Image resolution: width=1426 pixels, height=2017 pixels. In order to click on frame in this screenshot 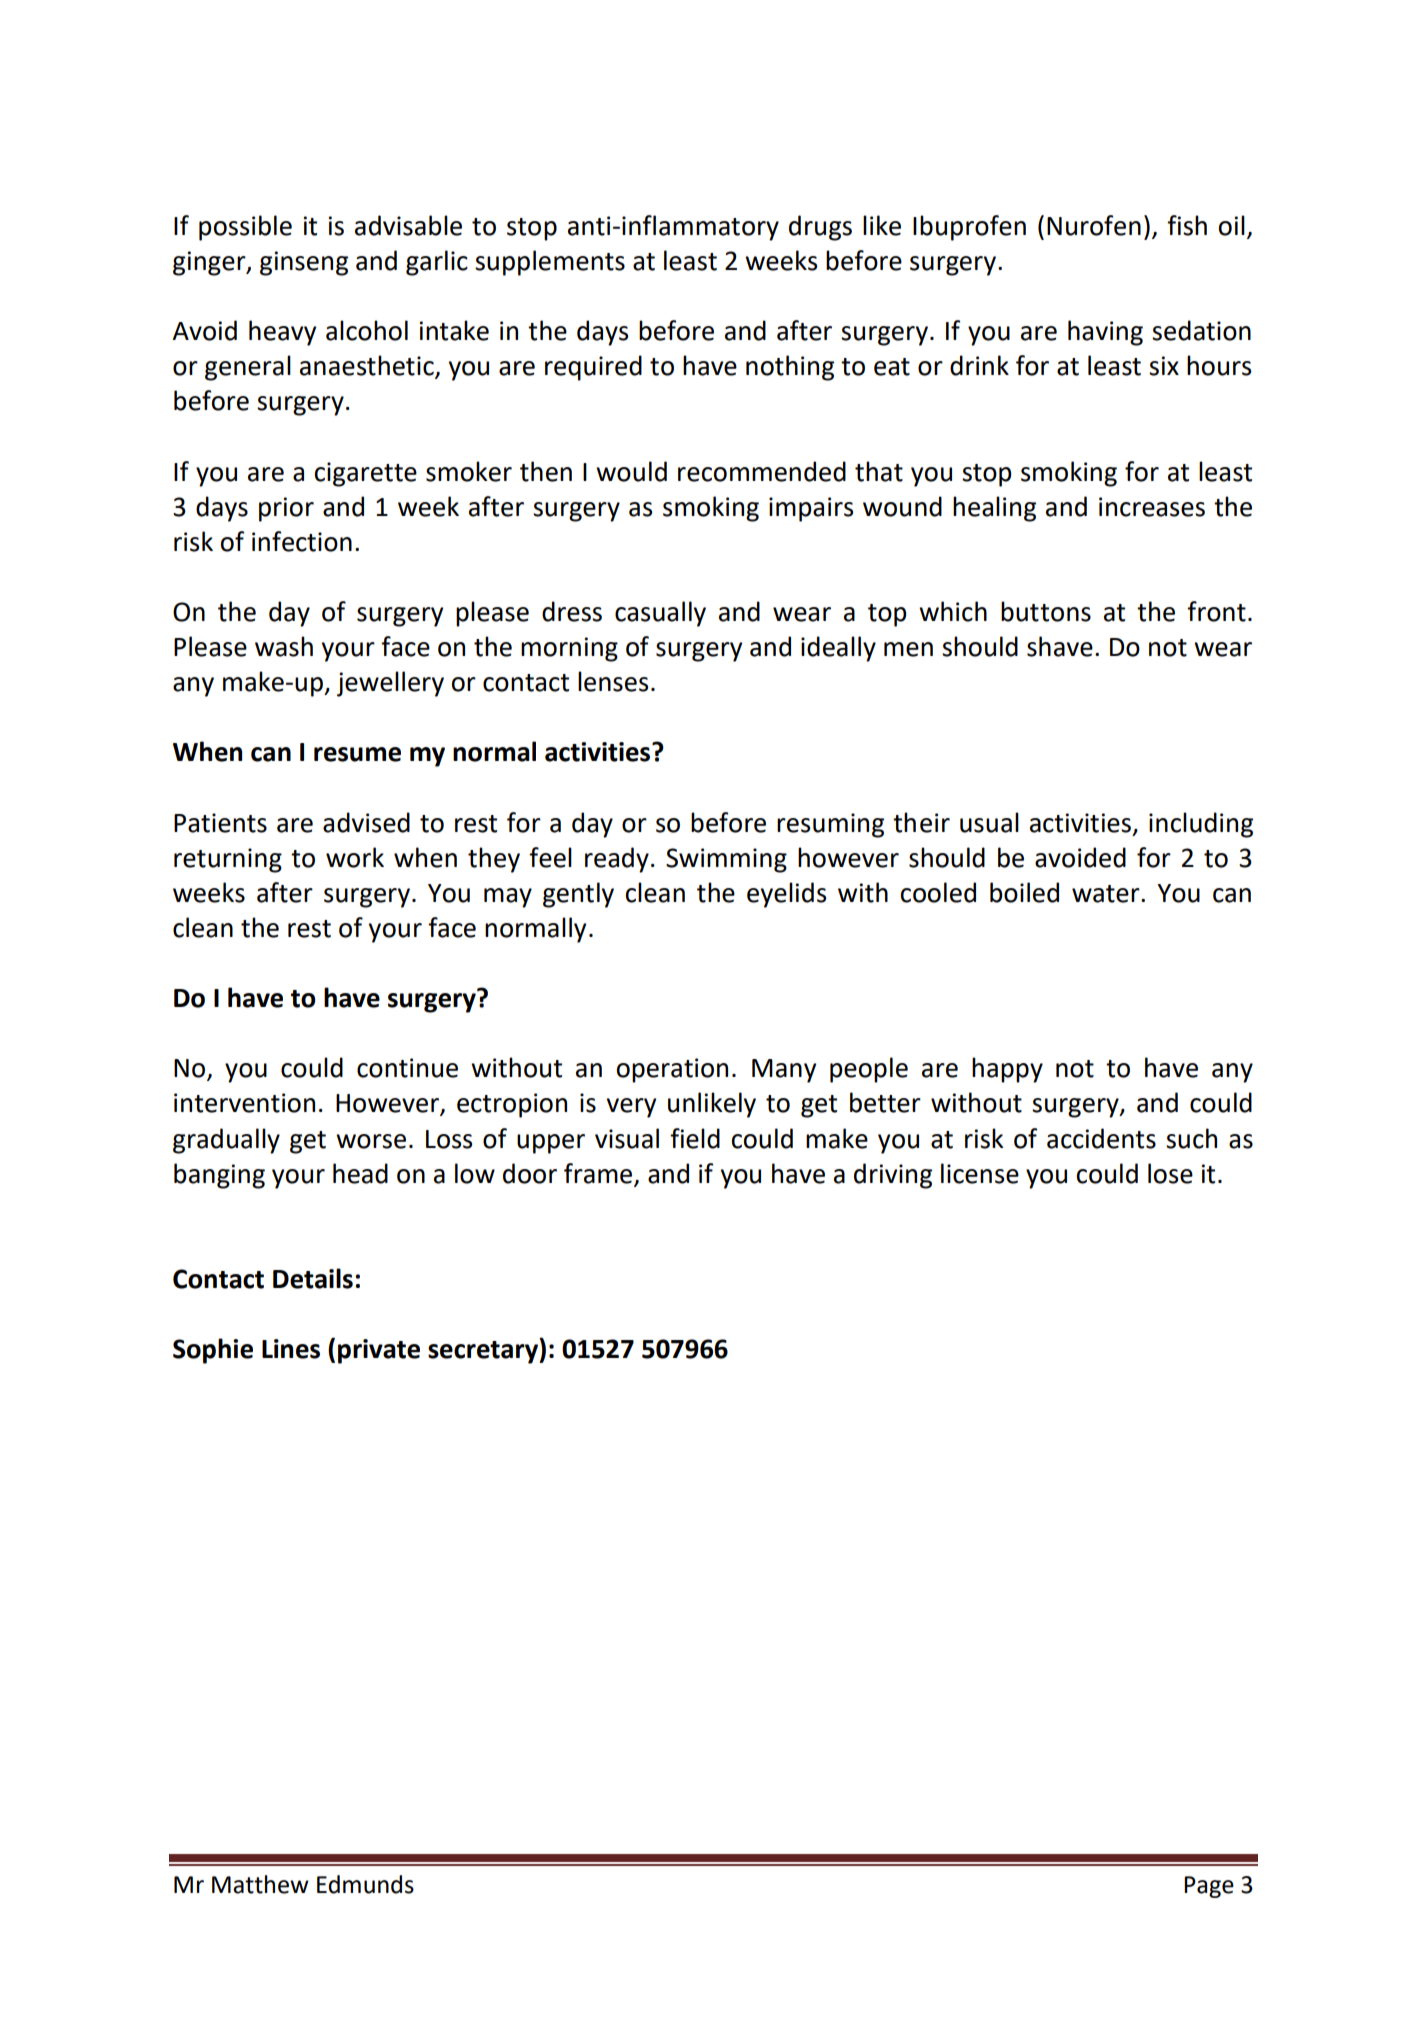, I will do `click(598, 1173)`.
